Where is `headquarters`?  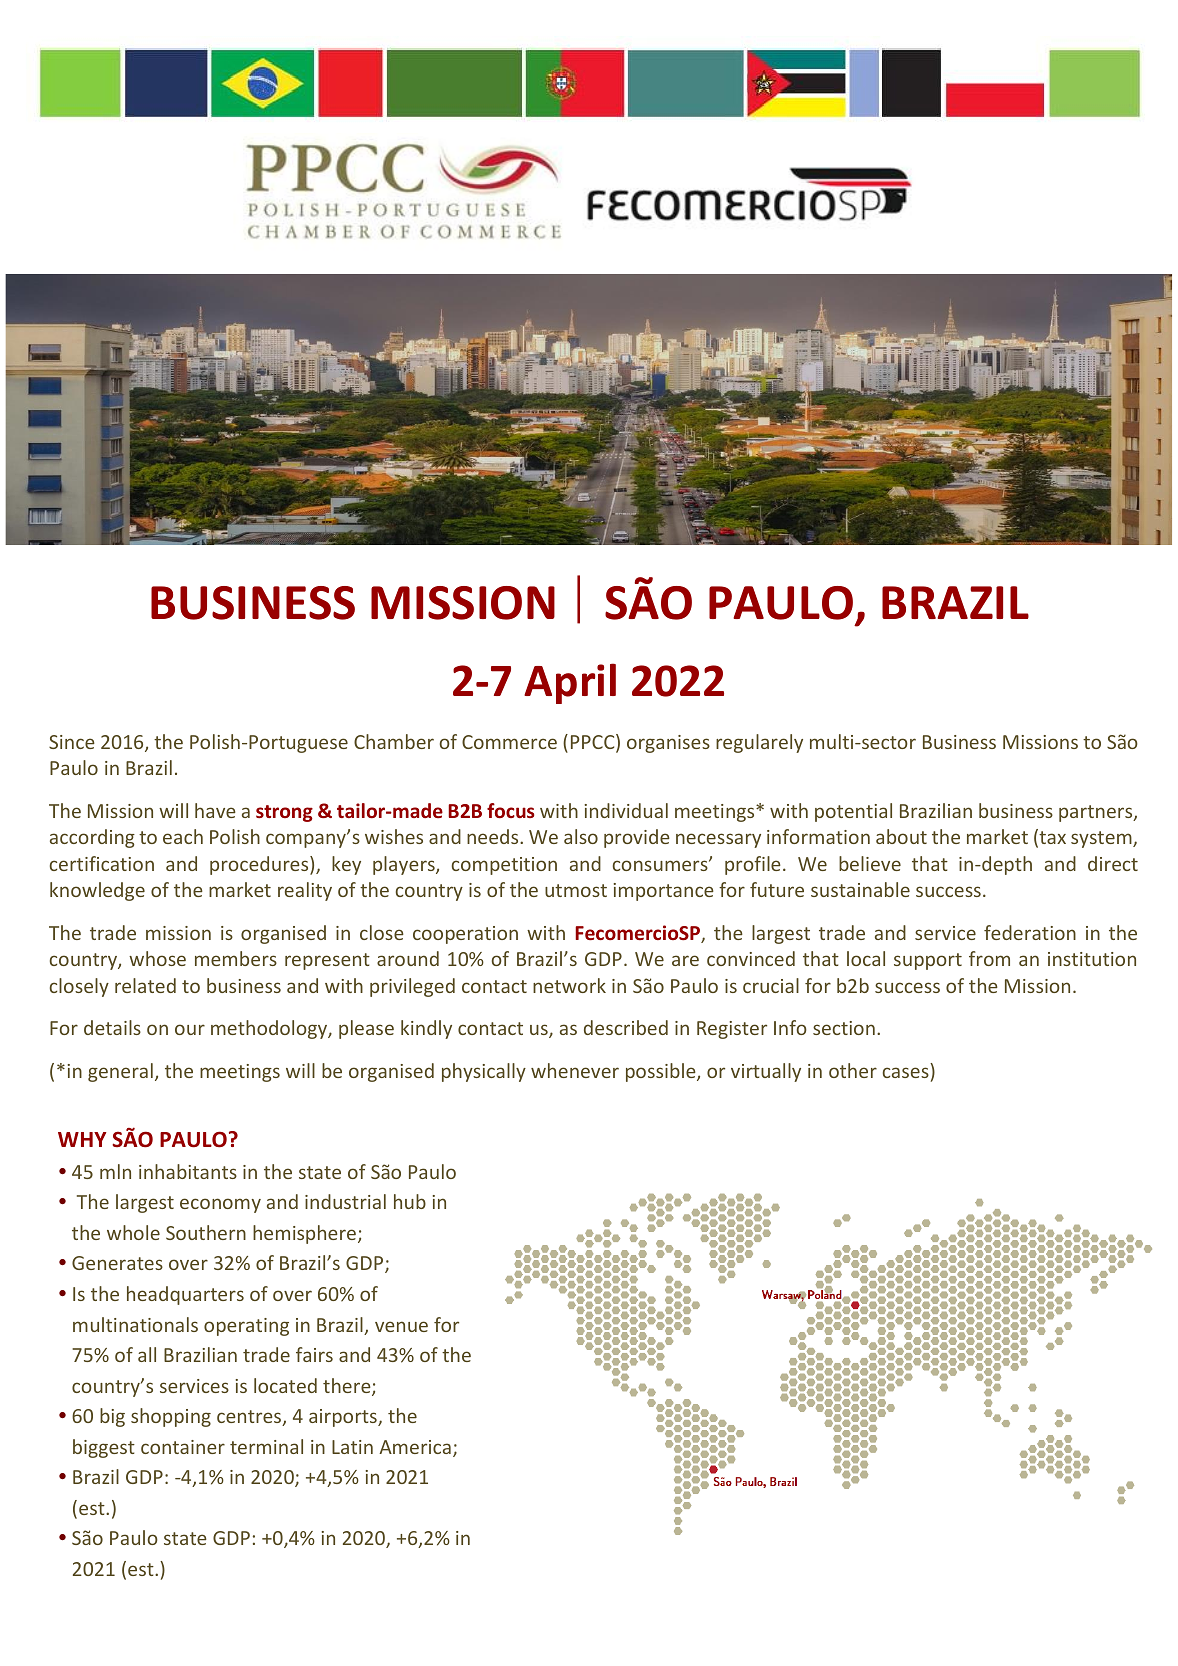
headquarters is located at coordinates (185, 1295).
